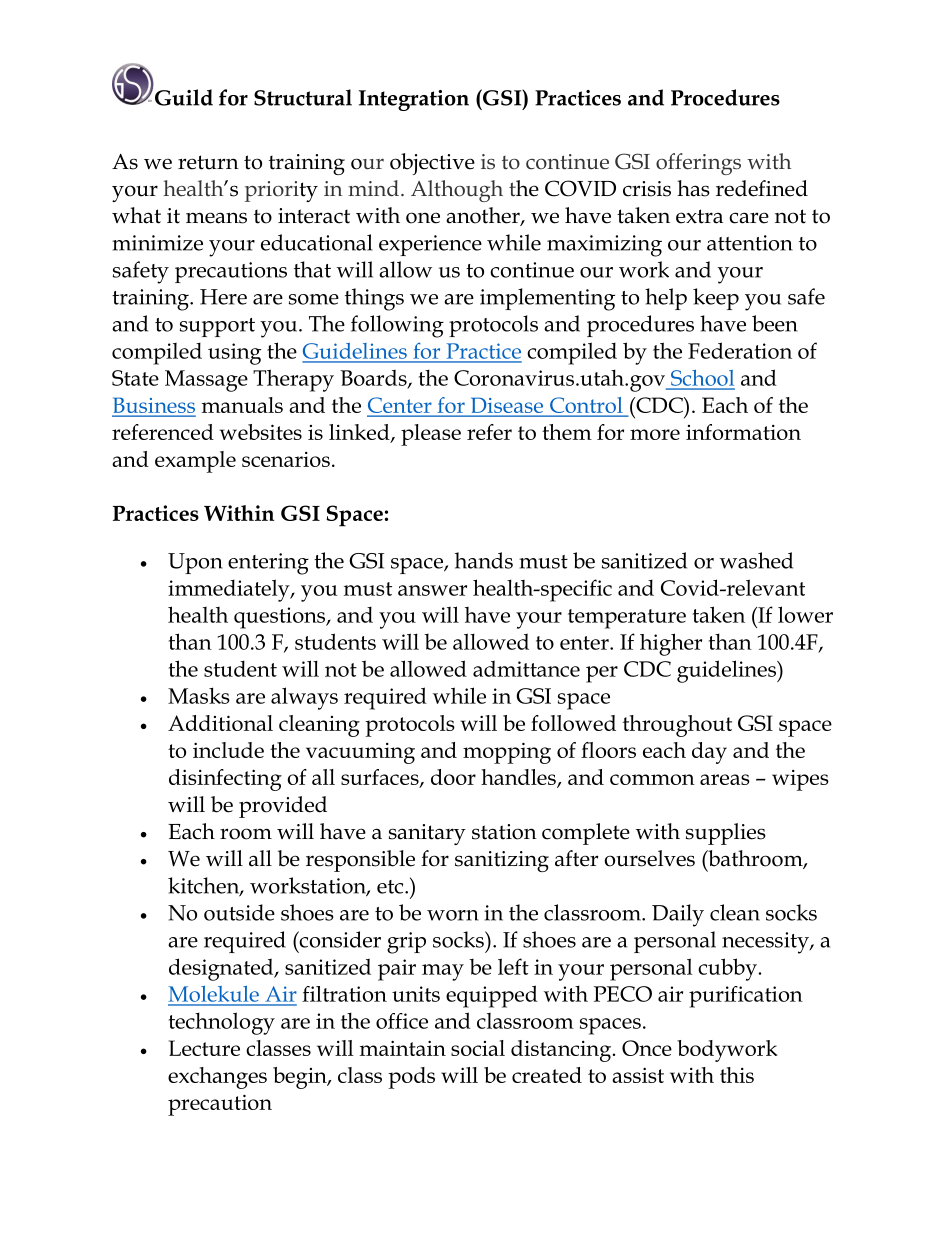 This page has height=1233, width=952. What do you see at coordinates (204, 1048) in the page?
I see `Lecture` at bounding box center [204, 1048].
